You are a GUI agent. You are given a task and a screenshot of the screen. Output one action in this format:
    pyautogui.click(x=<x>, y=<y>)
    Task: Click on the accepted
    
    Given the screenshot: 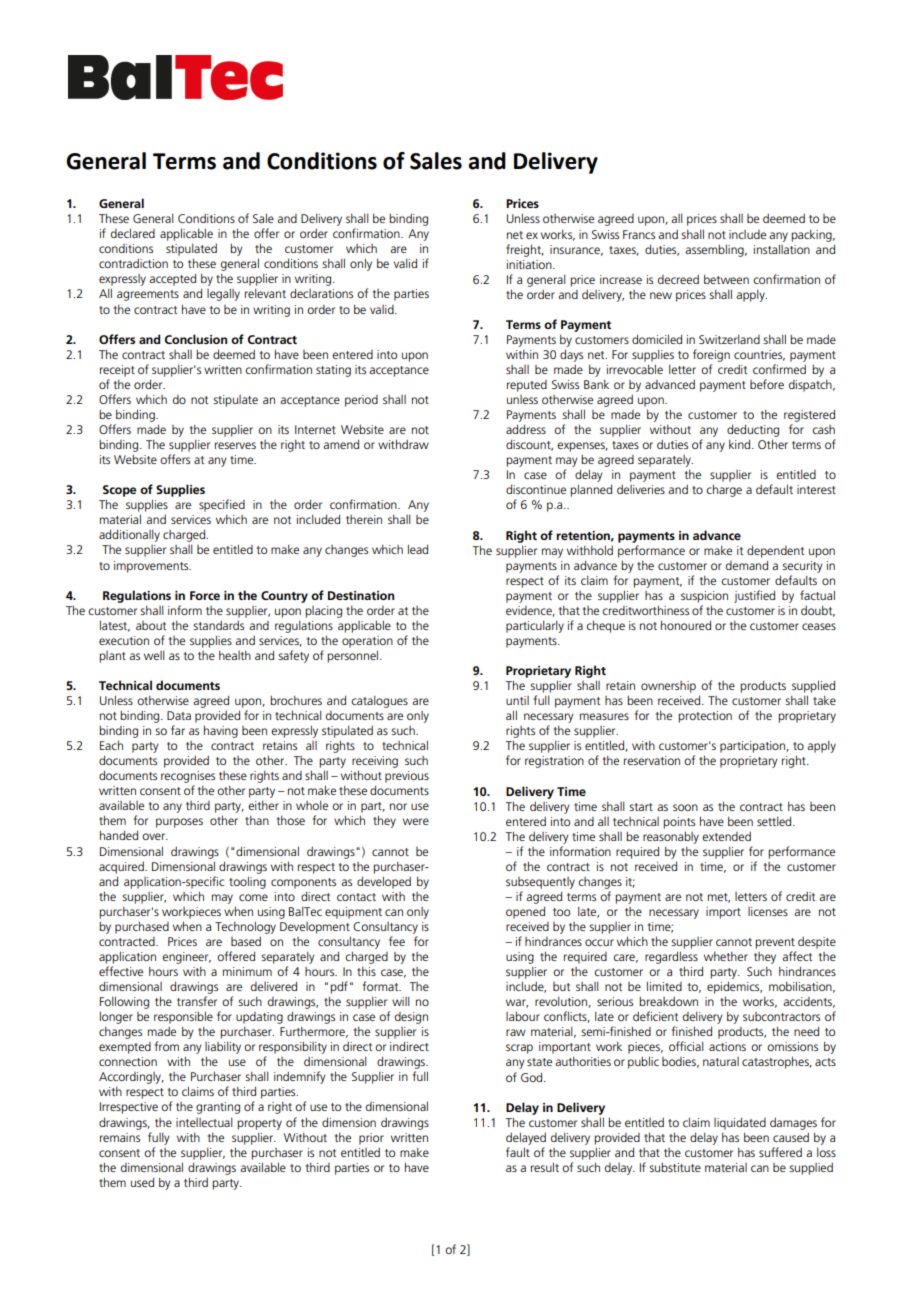 What is the action you would take?
    pyautogui.click(x=172, y=279)
